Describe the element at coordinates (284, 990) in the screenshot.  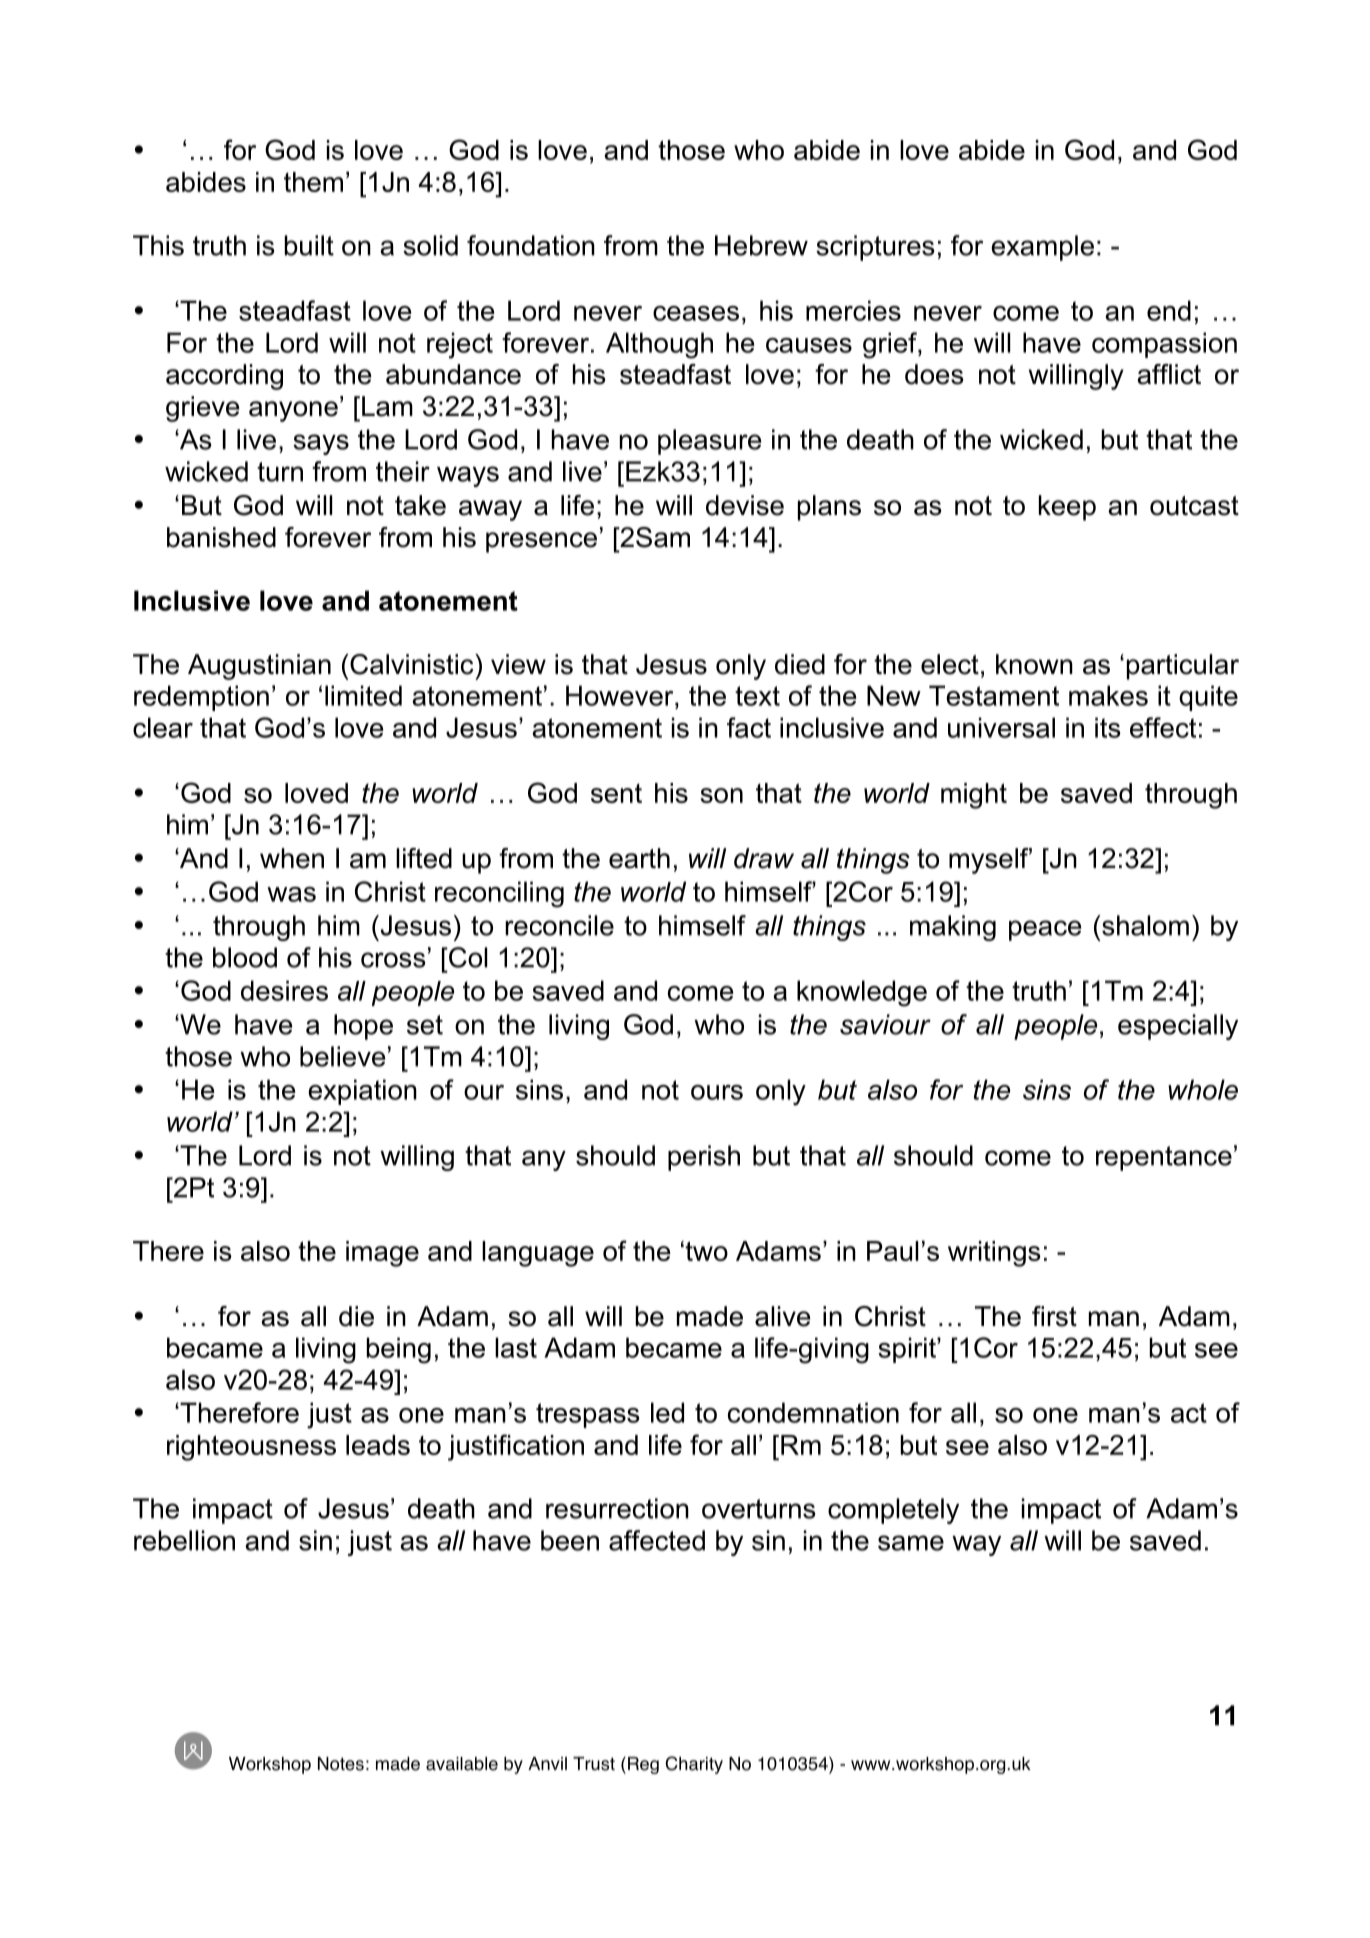
I see `desires` at that location.
